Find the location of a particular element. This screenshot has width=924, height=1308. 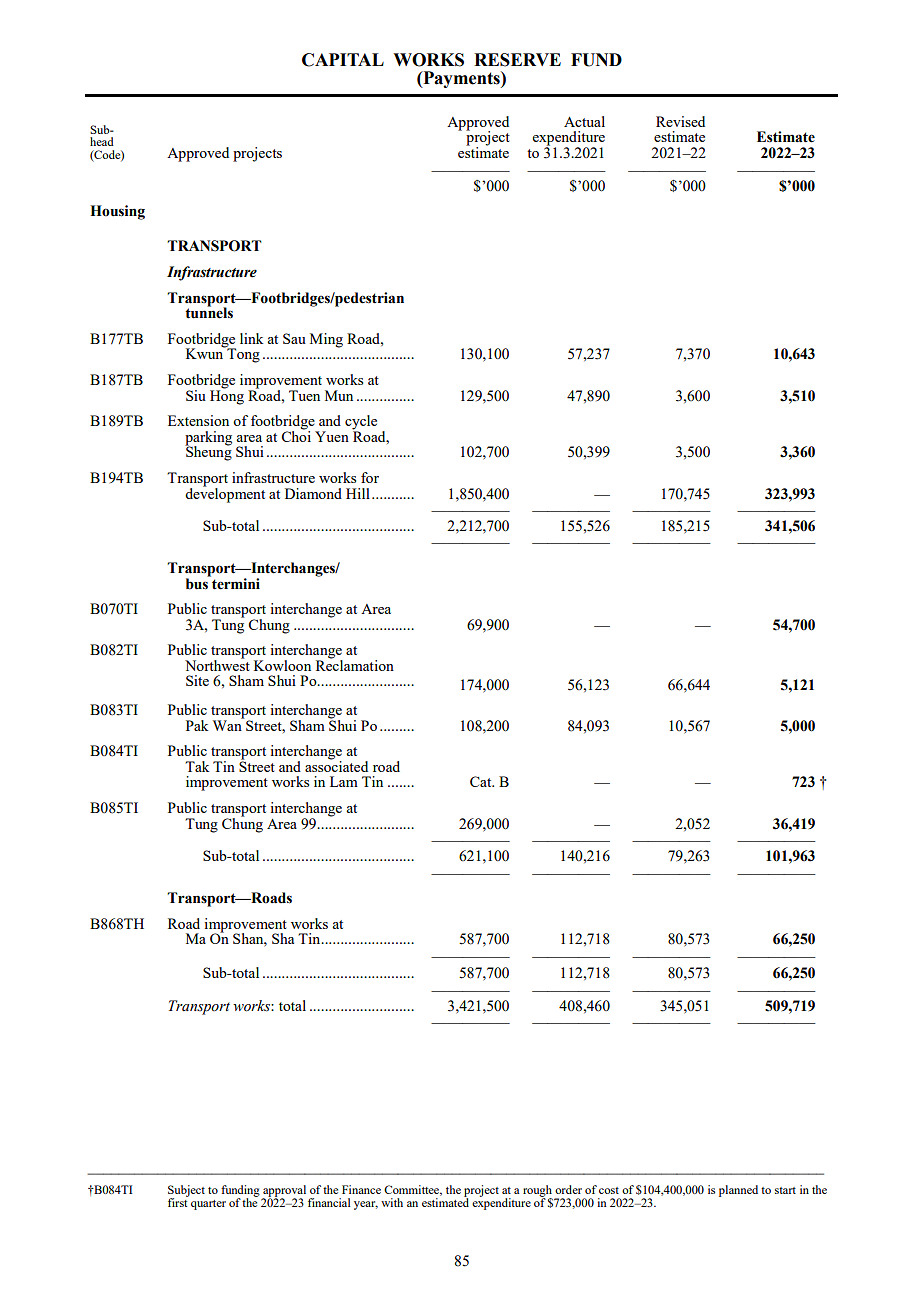

Revised is located at coordinates (680, 121).
